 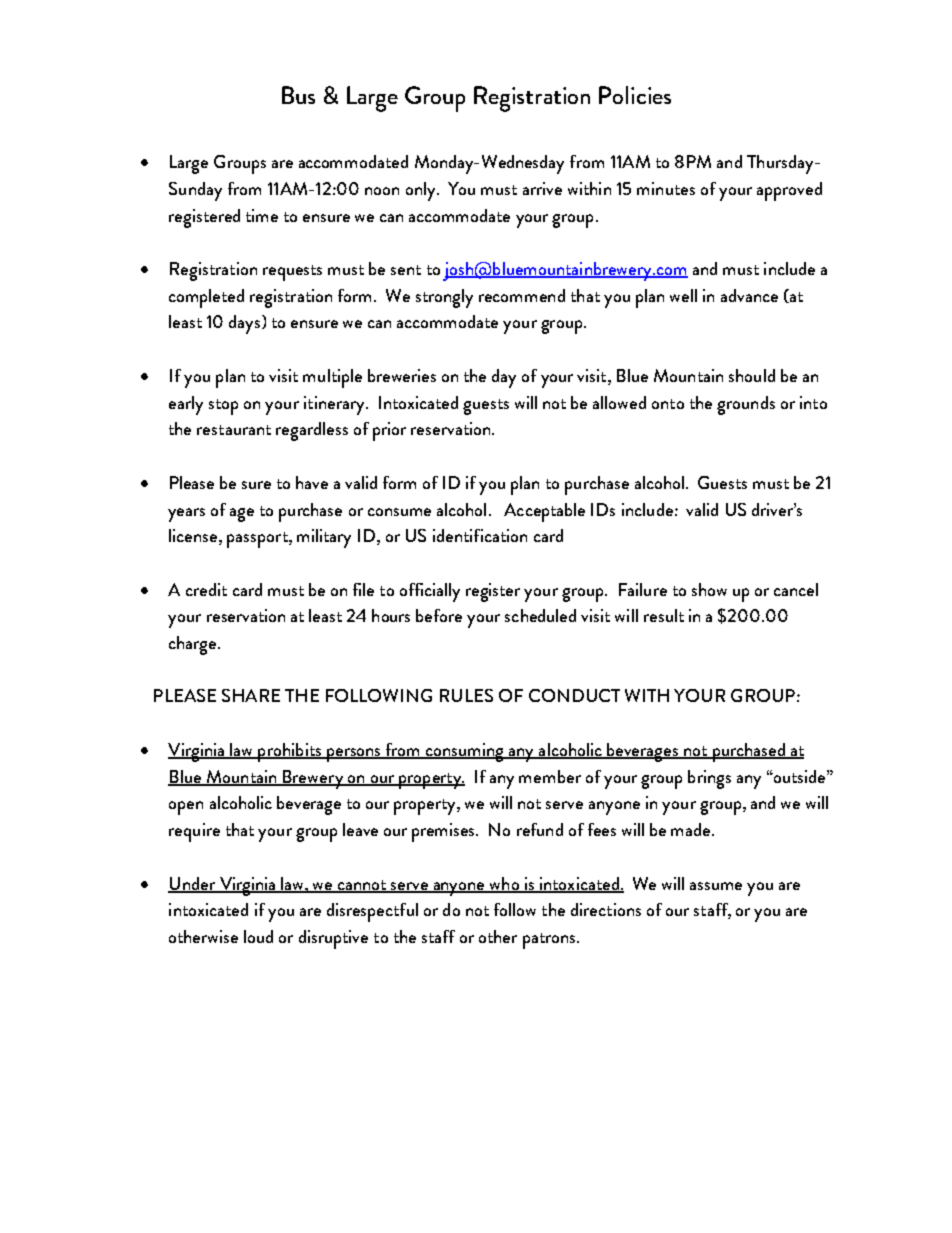 What do you see at coordinates (258, 936) in the page?
I see `loud` at bounding box center [258, 936].
